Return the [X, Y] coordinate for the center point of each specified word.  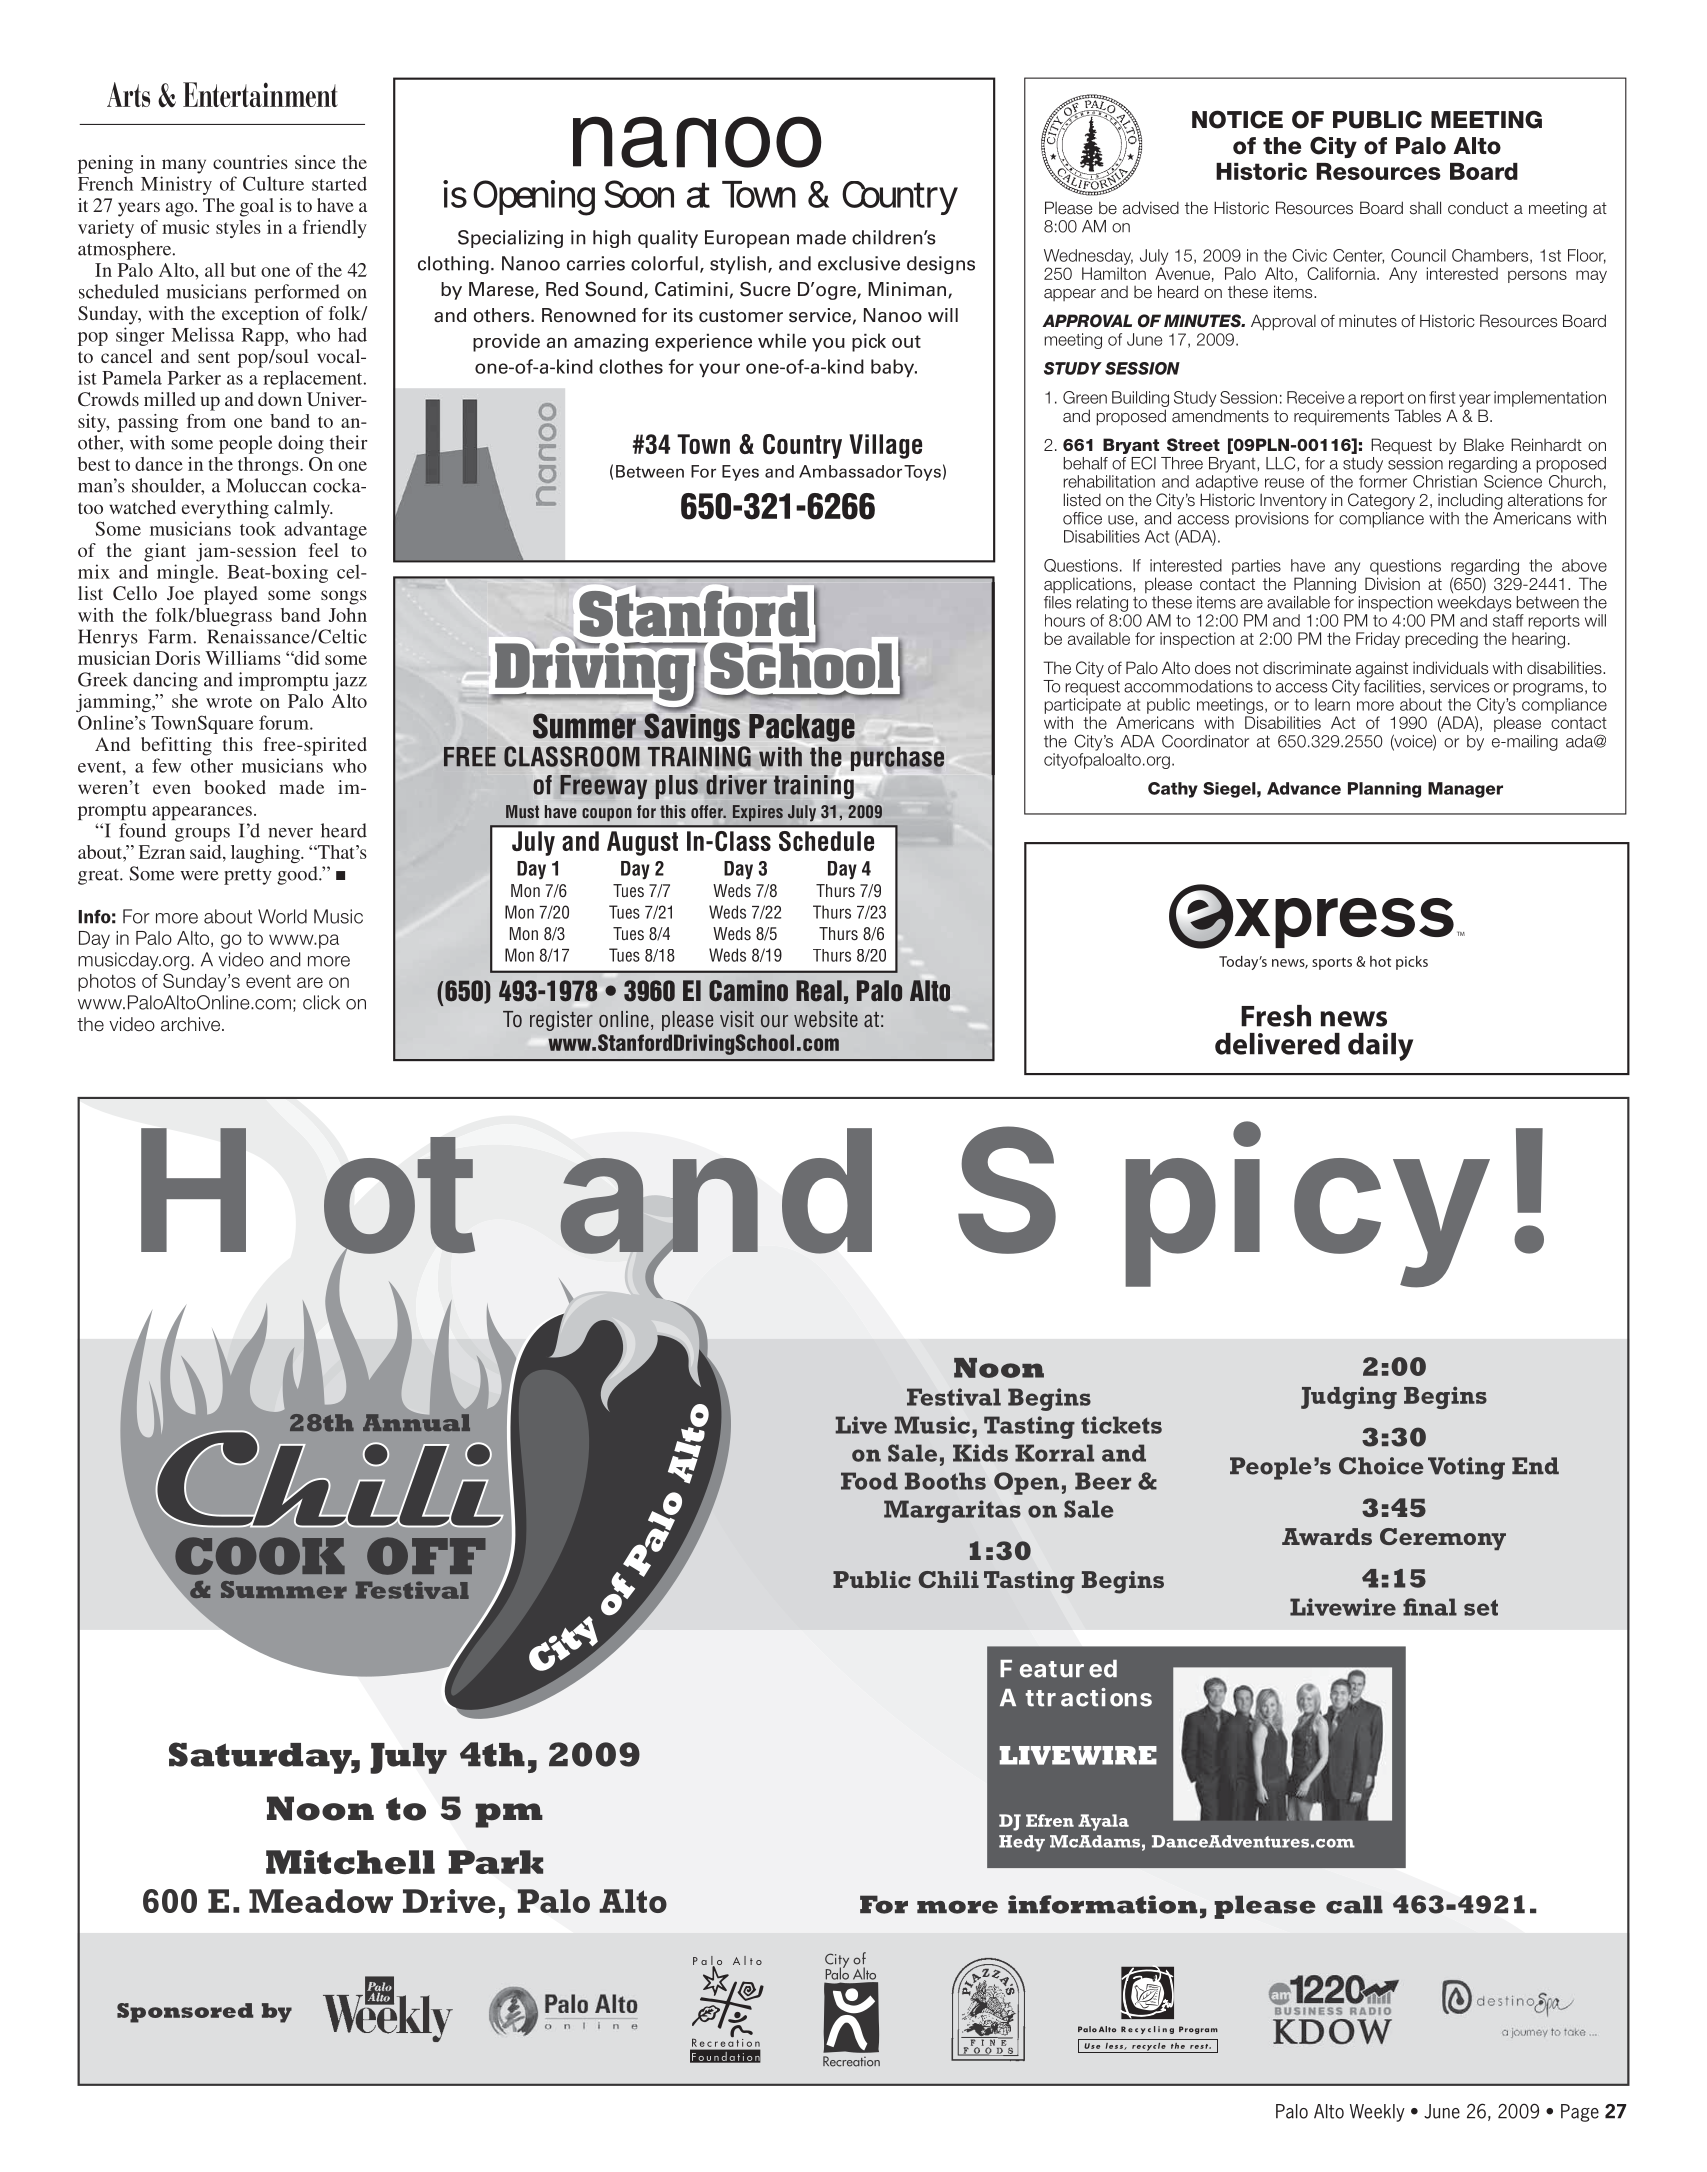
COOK [260, 1556]
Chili [948, 1579]
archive [192, 1024]
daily [1380, 1047]
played [231, 595]
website [826, 1019]
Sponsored [185, 2013]
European [747, 239]
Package [802, 728]
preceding [1442, 640]
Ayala [1103, 1822]
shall [1425, 208]
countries [250, 162]
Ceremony [1443, 1539]
